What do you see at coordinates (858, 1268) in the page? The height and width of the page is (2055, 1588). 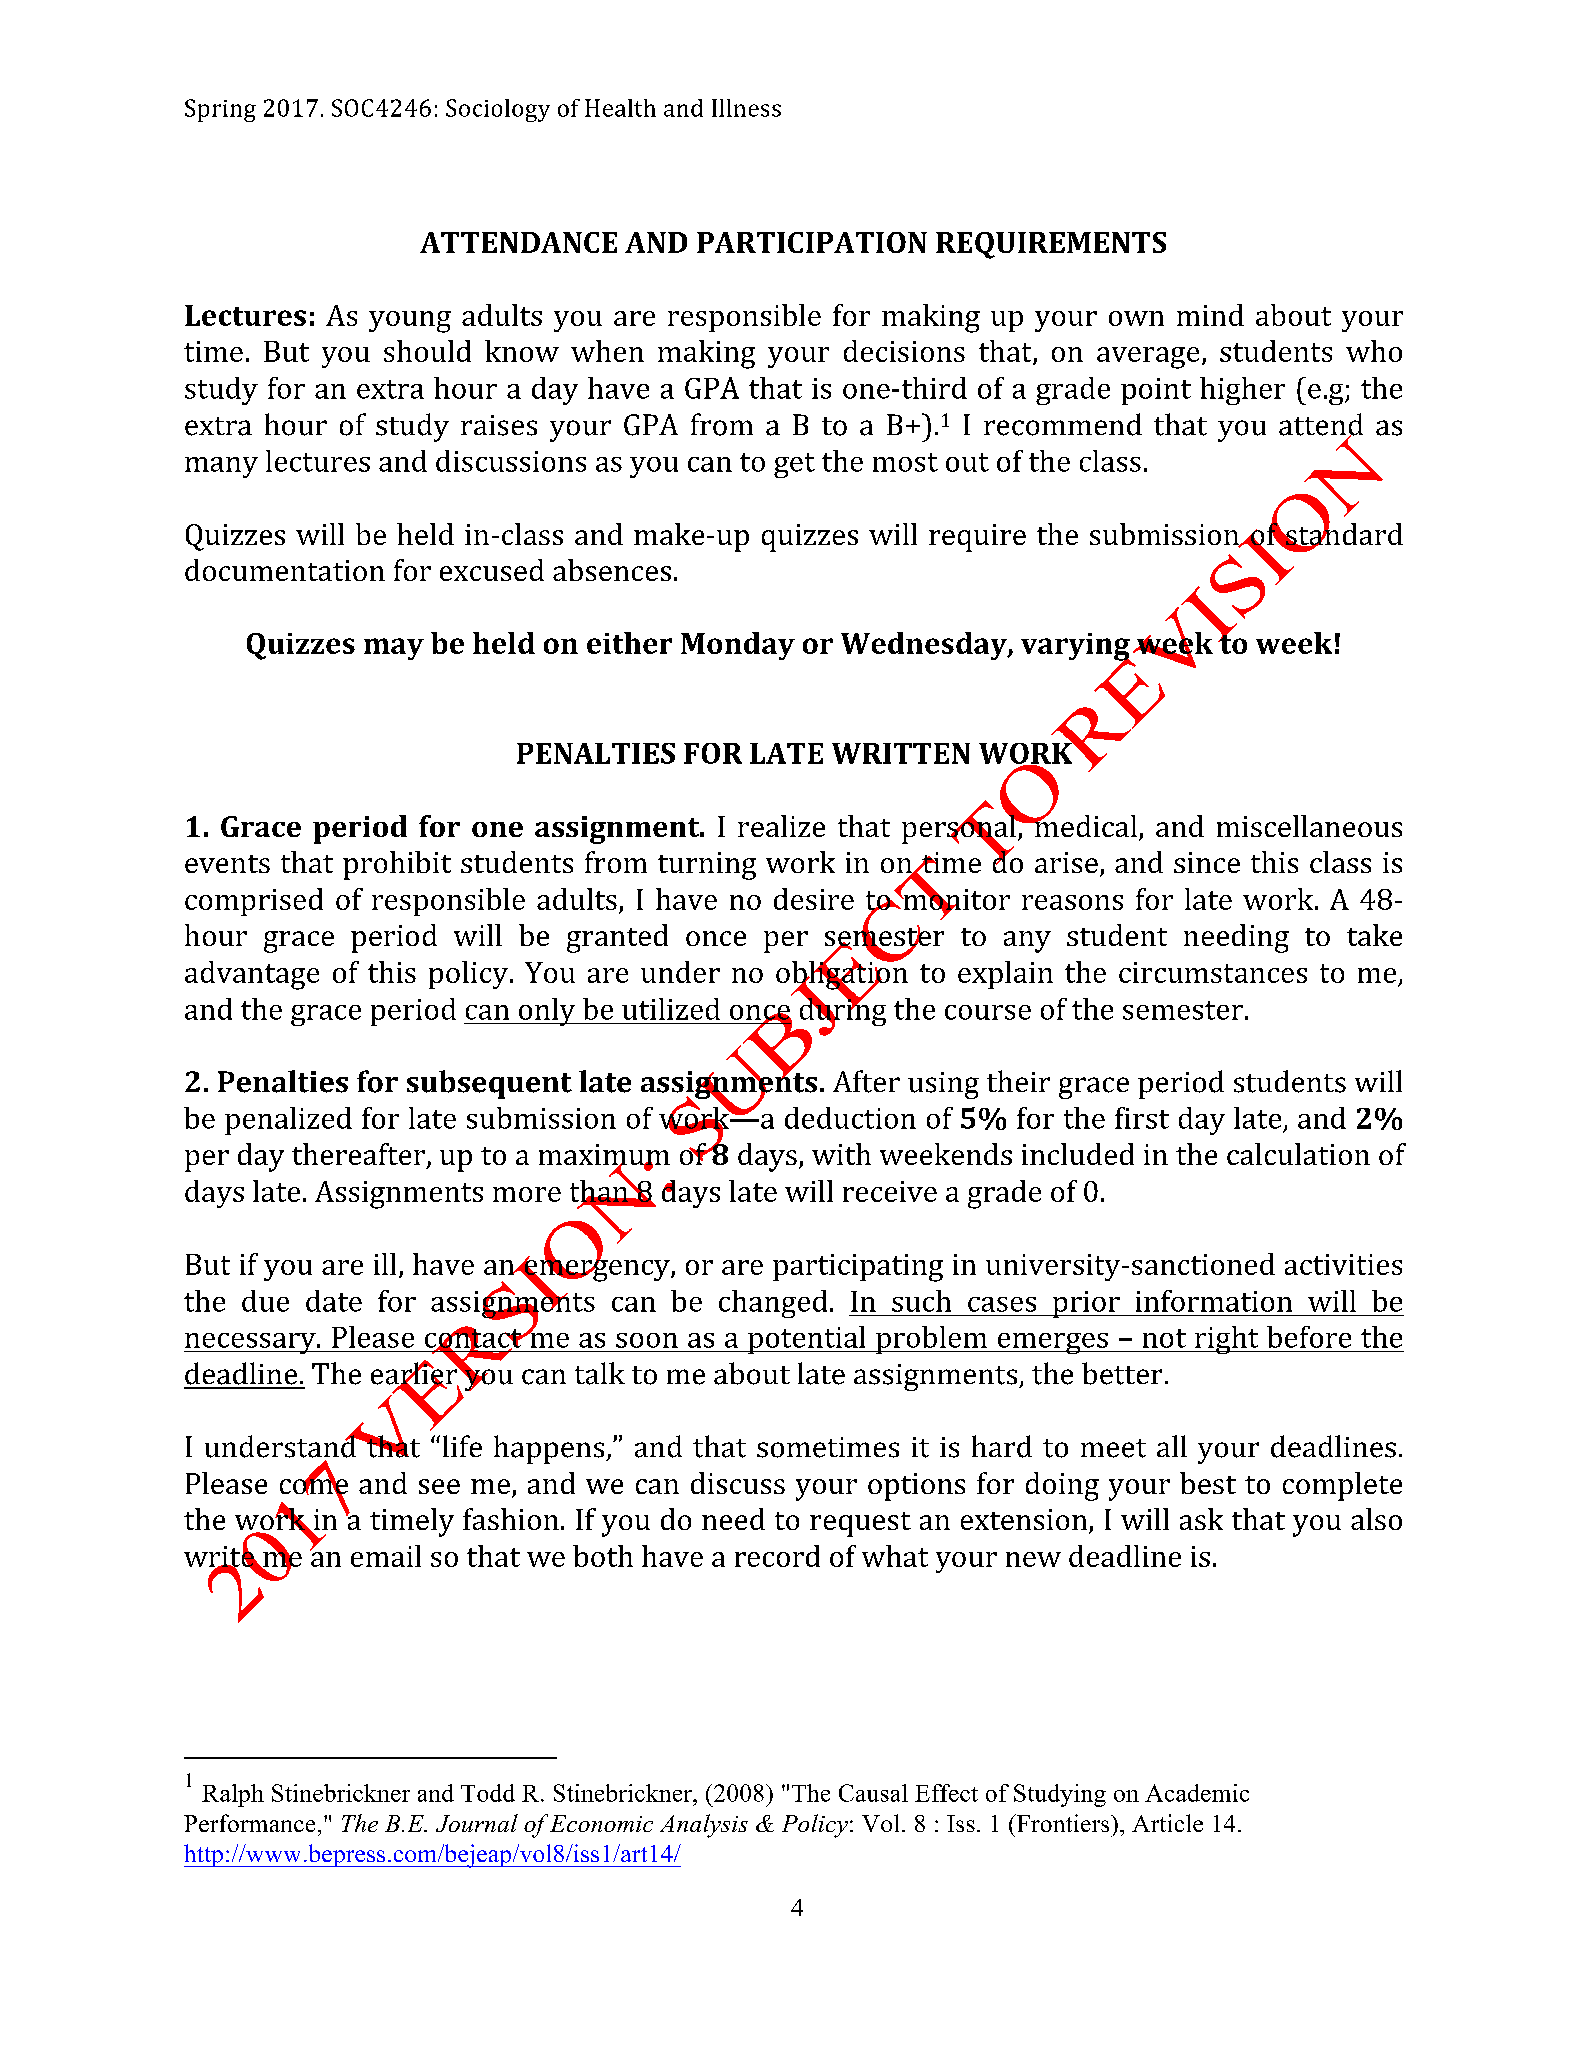 I see `participating` at bounding box center [858, 1268].
